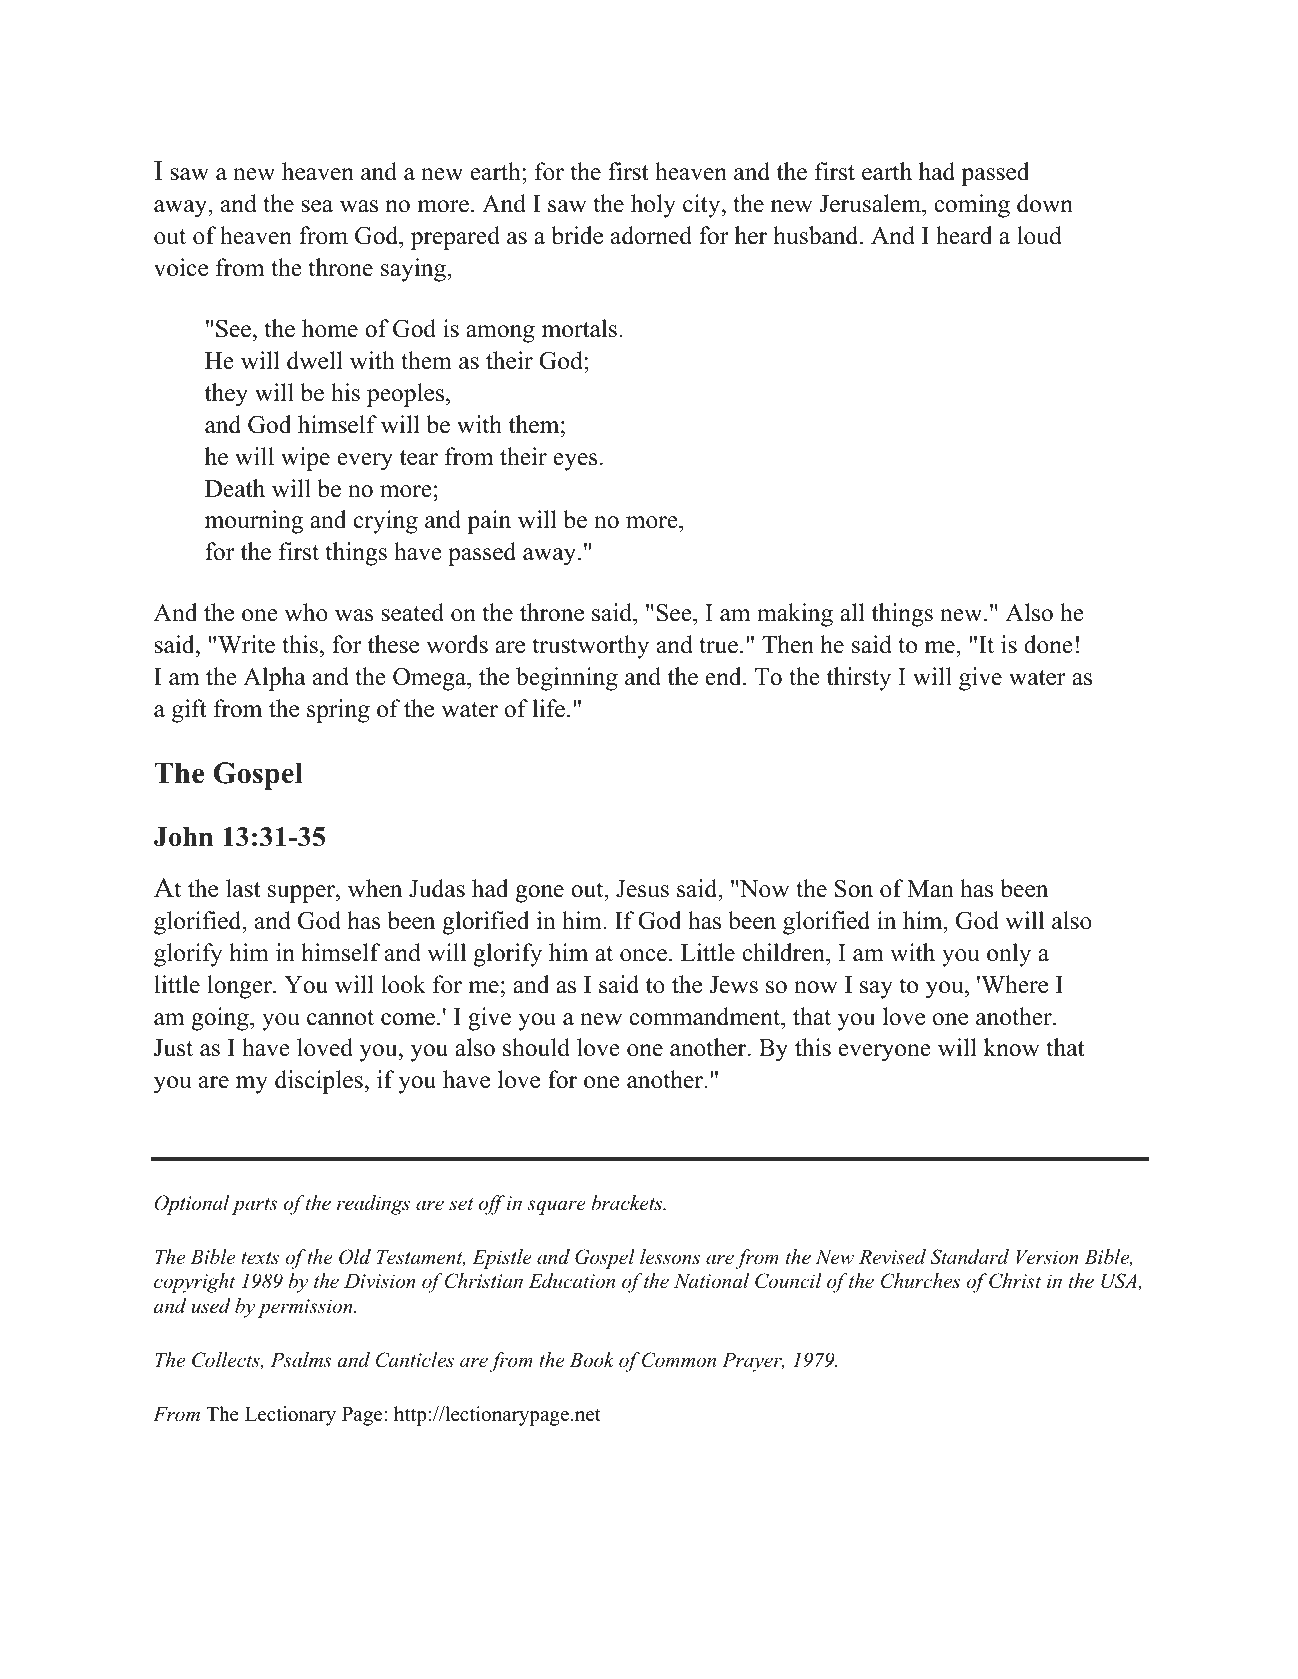 The width and height of the screenshot is (1298, 1679). What do you see at coordinates (920, 1281) in the screenshot?
I see `Churches` at bounding box center [920, 1281].
